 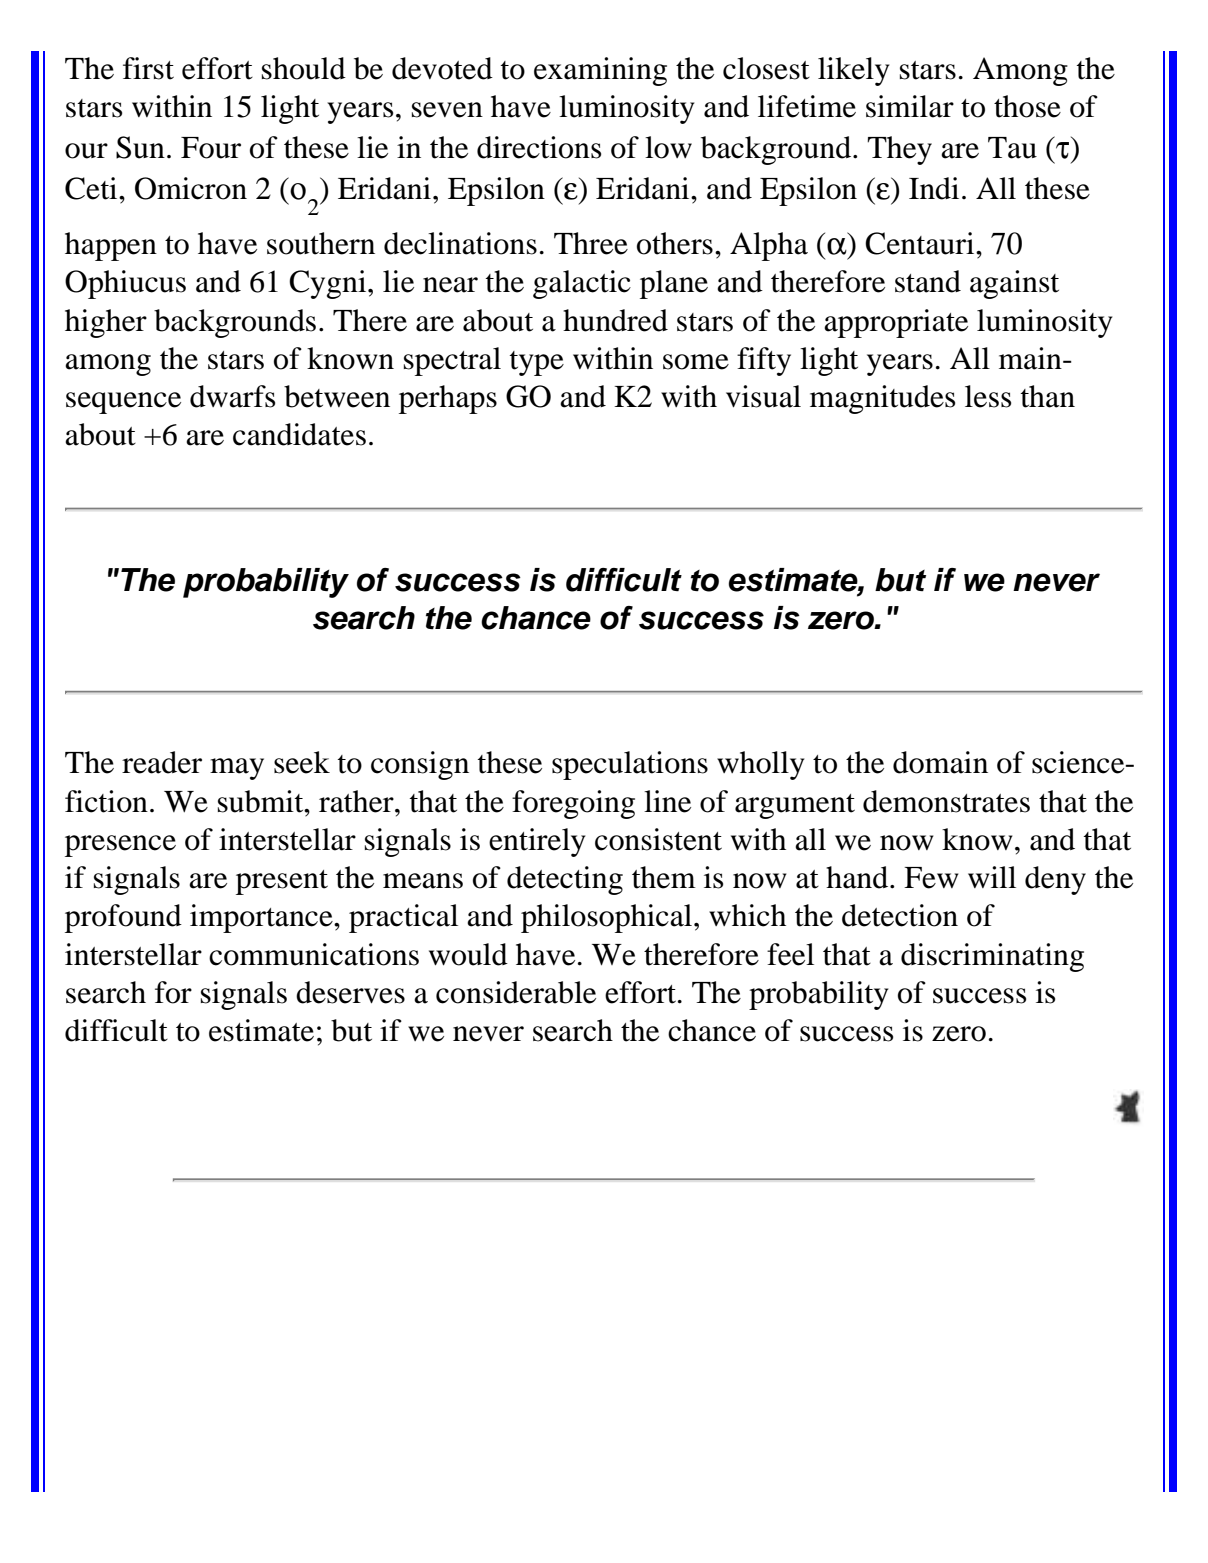 I want to click on magnitudes, so click(x=882, y=399).
